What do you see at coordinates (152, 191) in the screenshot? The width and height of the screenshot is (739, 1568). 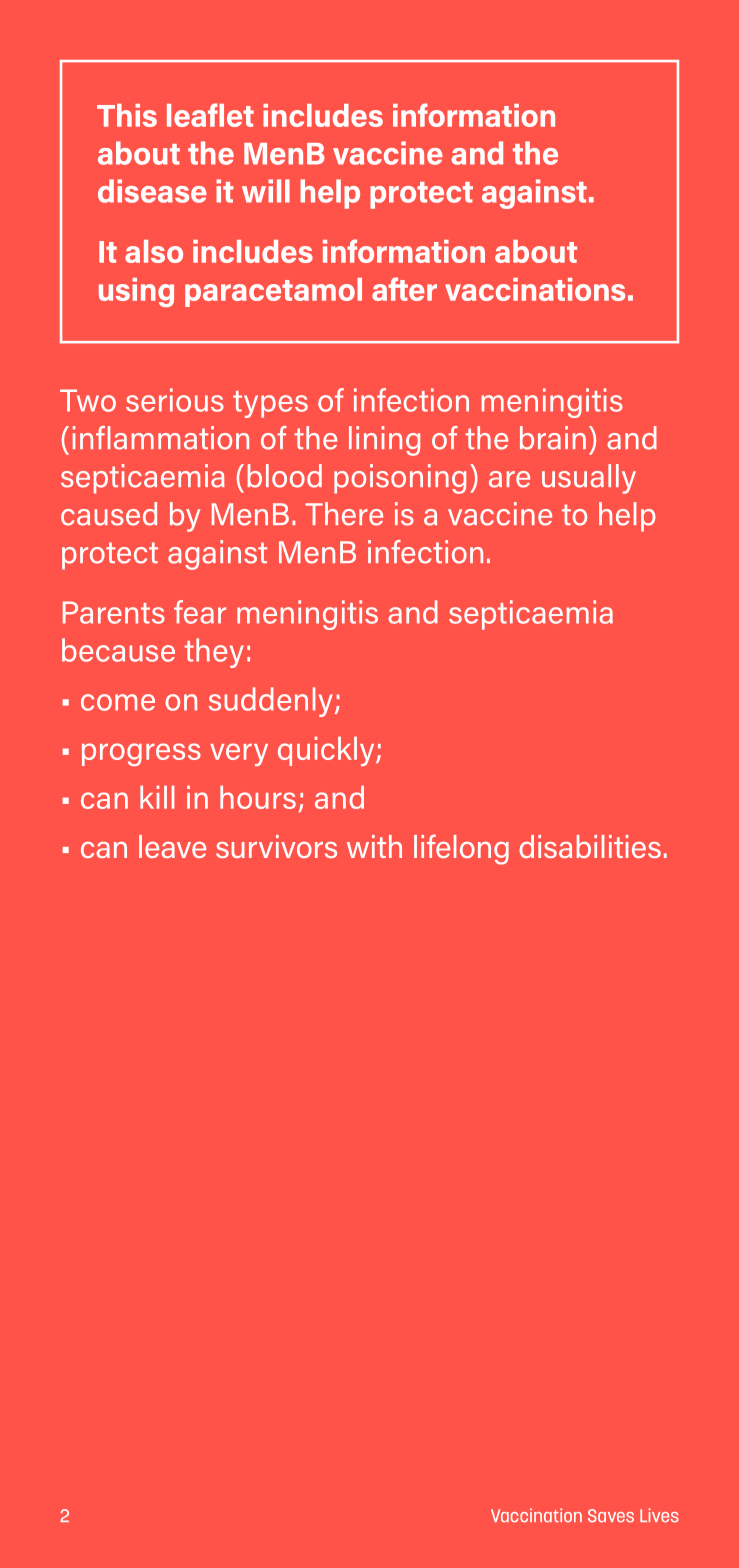 I see `disease` at bounding box center [152, 191].
